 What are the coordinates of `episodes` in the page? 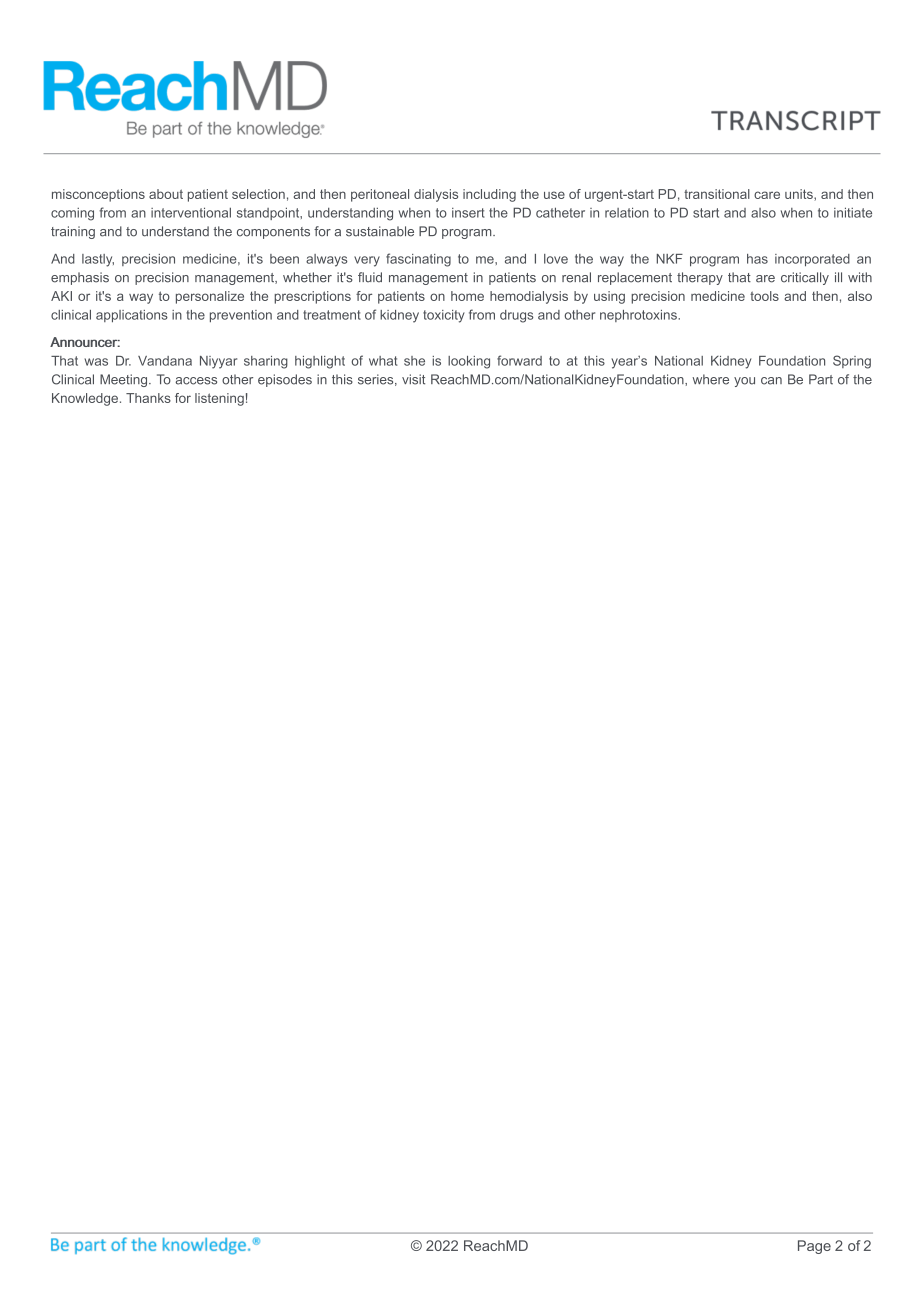 It's located at (285, 380).
